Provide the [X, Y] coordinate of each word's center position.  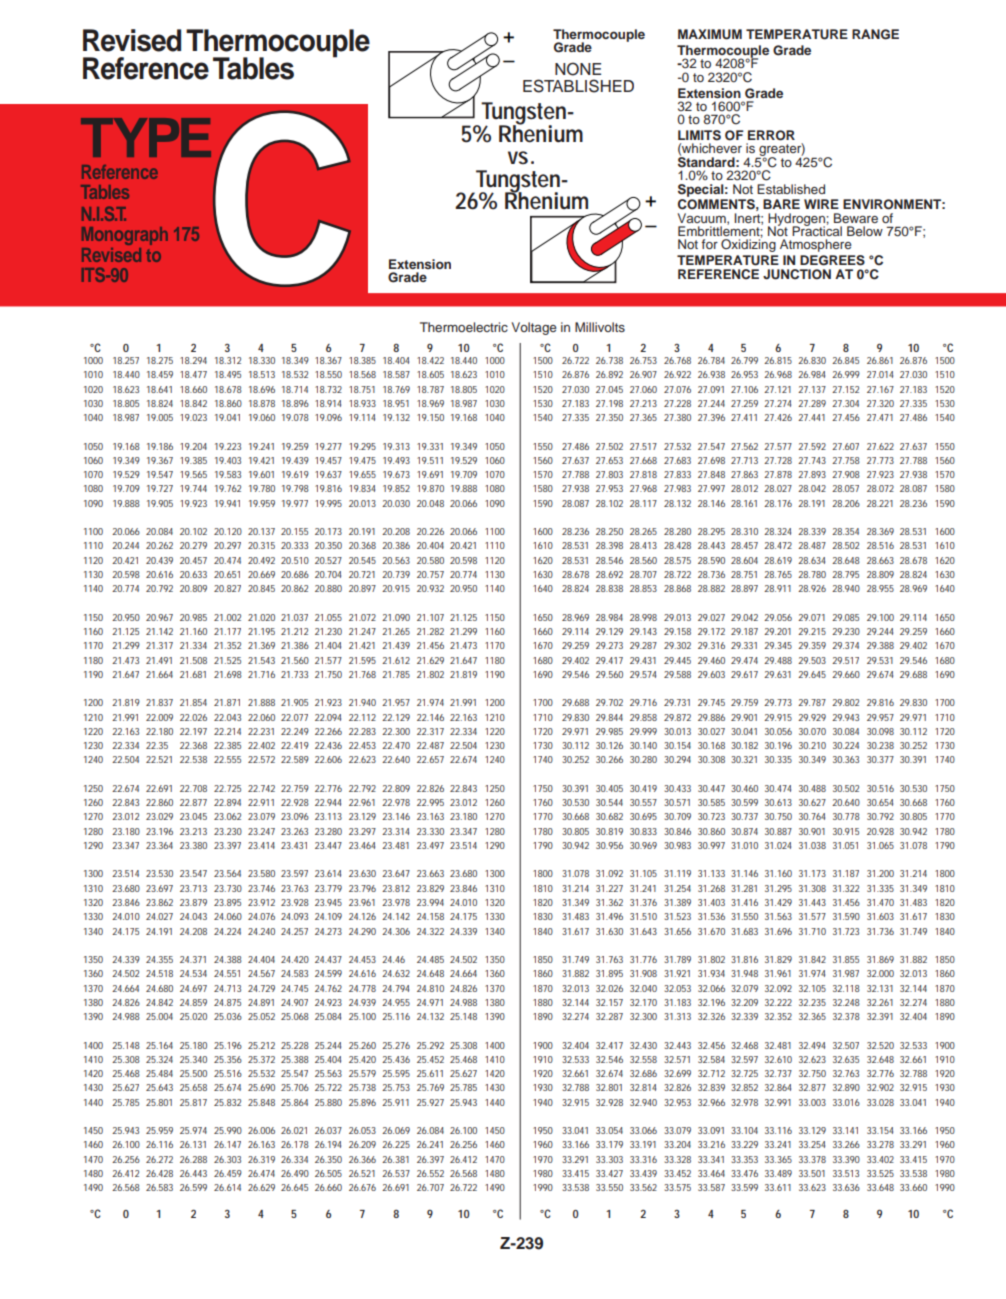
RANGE [875, 34]
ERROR [771, 135]
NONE [578, 69]
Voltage [534, 328]
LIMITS [699, 135]
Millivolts [600, 327]
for [709, 244]
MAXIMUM [710, 34]
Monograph [125, 236]
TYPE [146, 137]
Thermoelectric [464, 327]
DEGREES [832, 260]
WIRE [821, 204]
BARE [781, 204]
